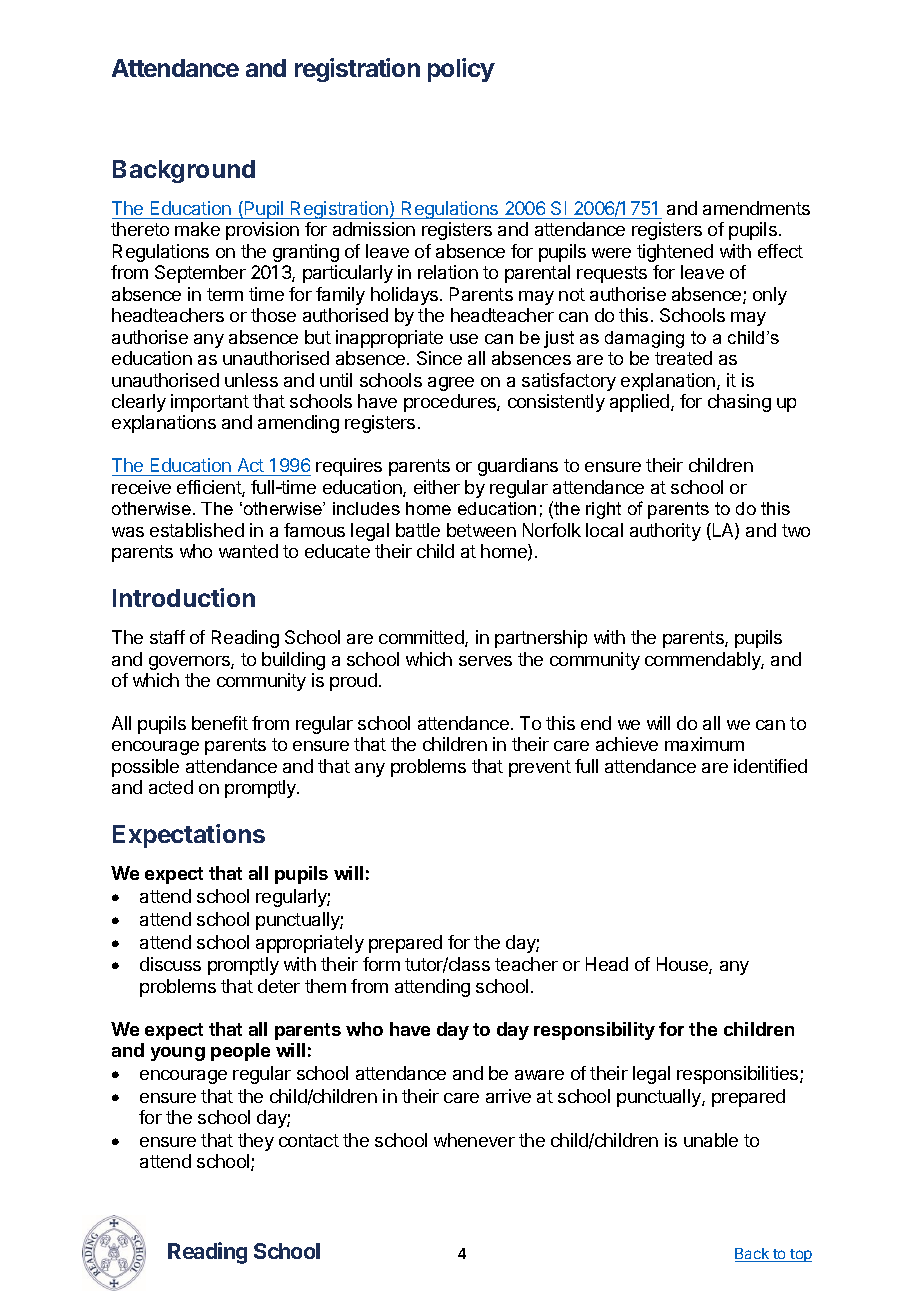  I want to click on policy, so click(461, 70).
